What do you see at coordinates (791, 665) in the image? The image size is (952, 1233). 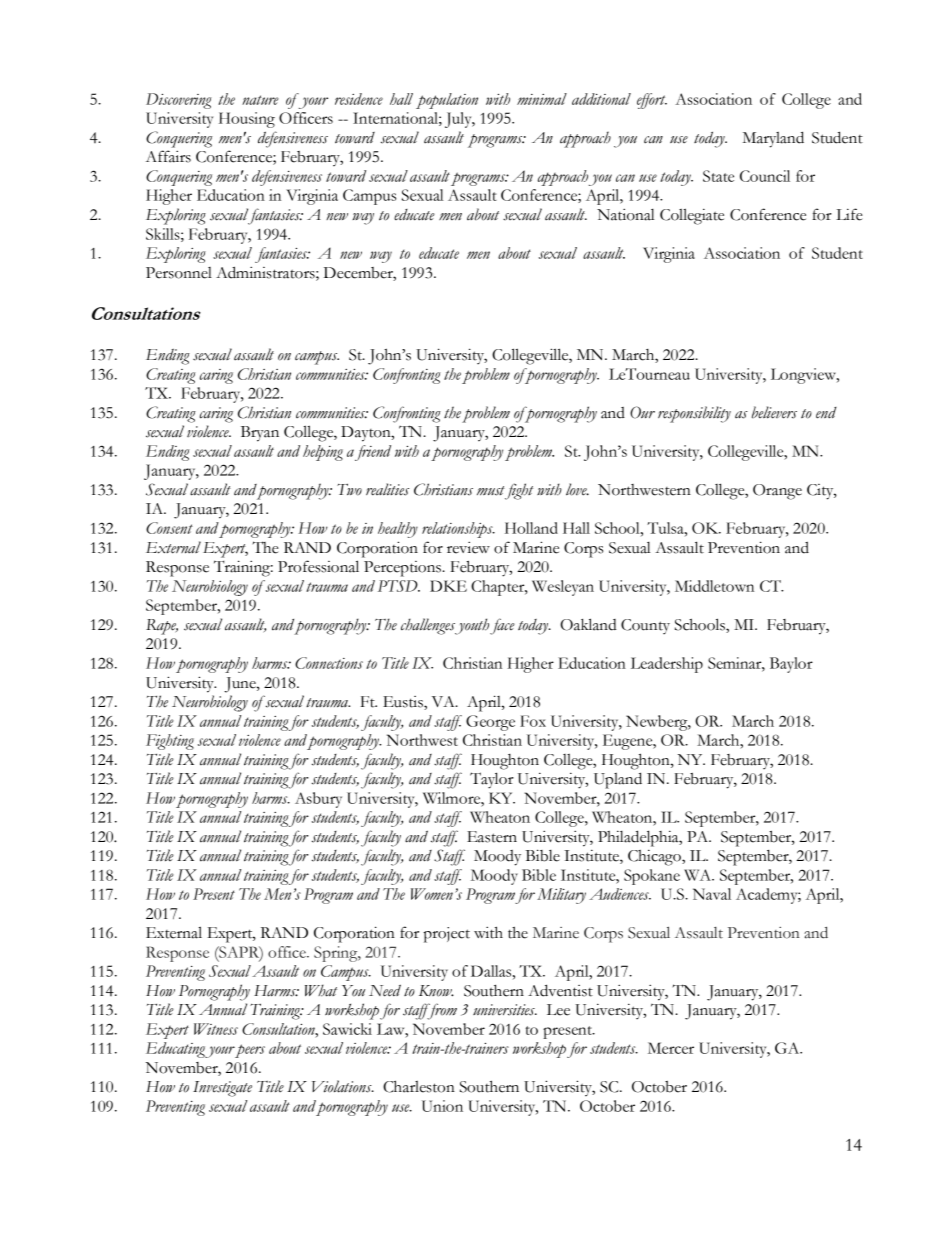 I see `Baylor` at bounding box center [791, 665].
